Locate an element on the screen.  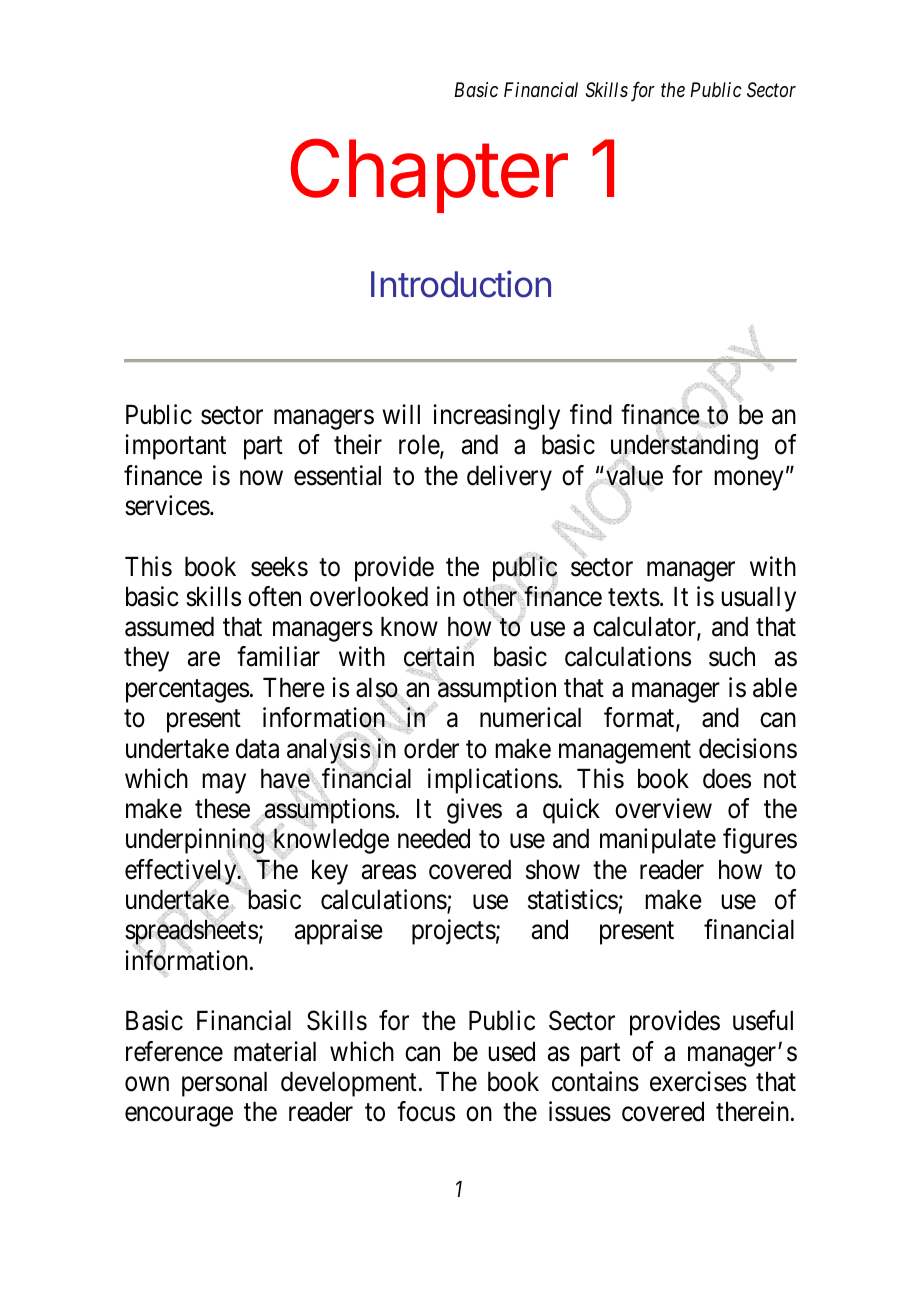
money is located at coordinates (749, 480).
